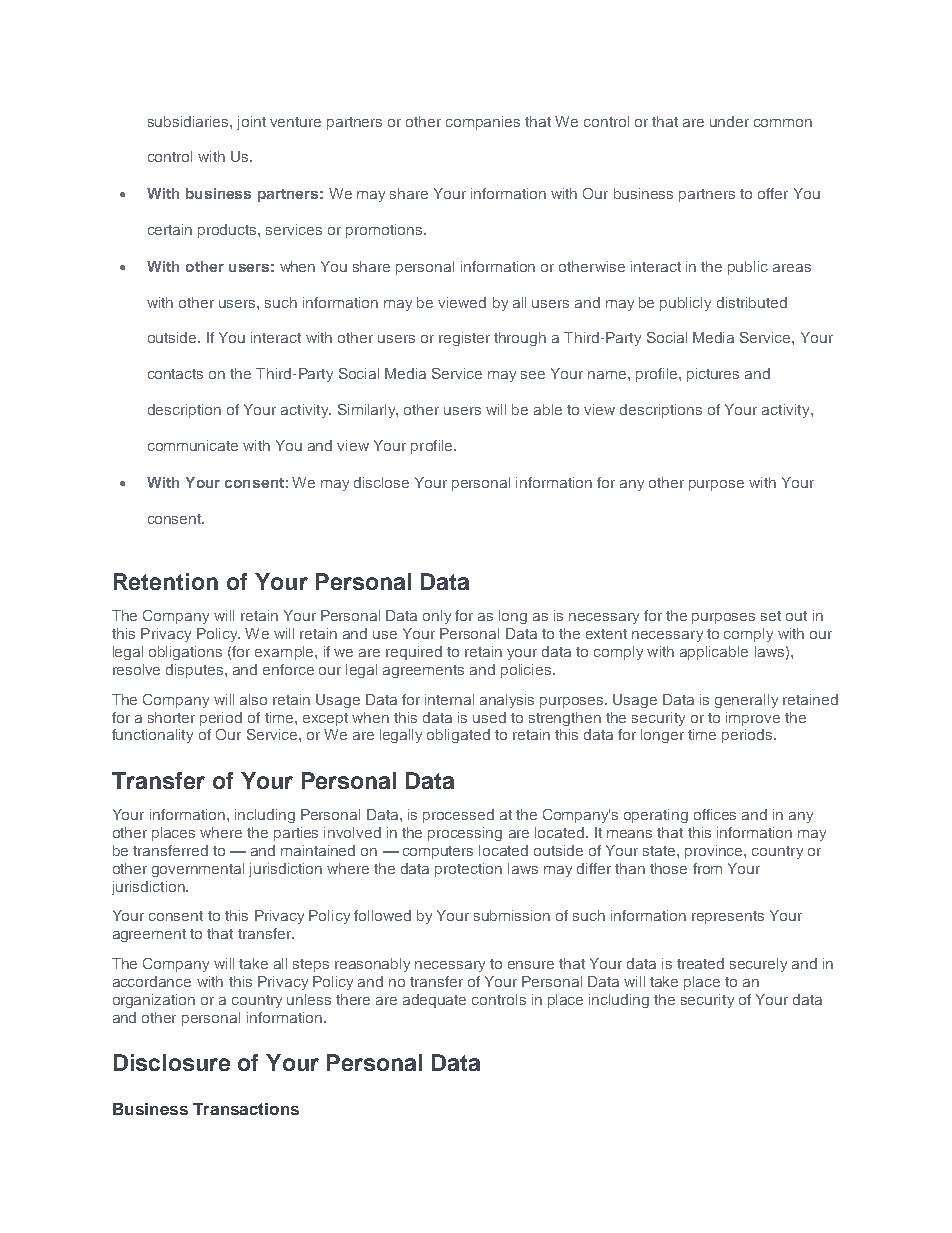  I want to click on adequate, so click(434, 1001).
